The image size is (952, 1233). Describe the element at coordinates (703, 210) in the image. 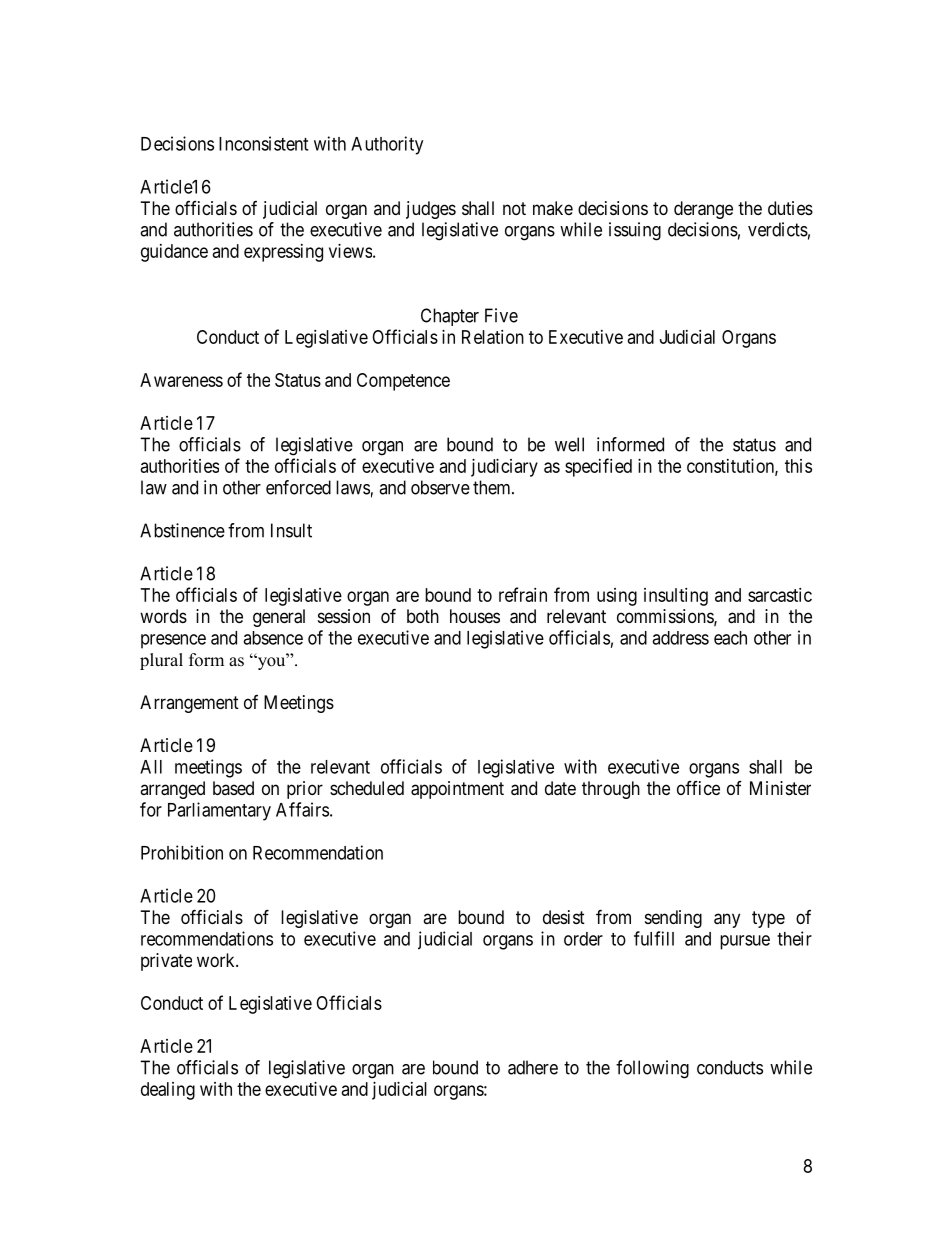

I see `derange` at that location.
